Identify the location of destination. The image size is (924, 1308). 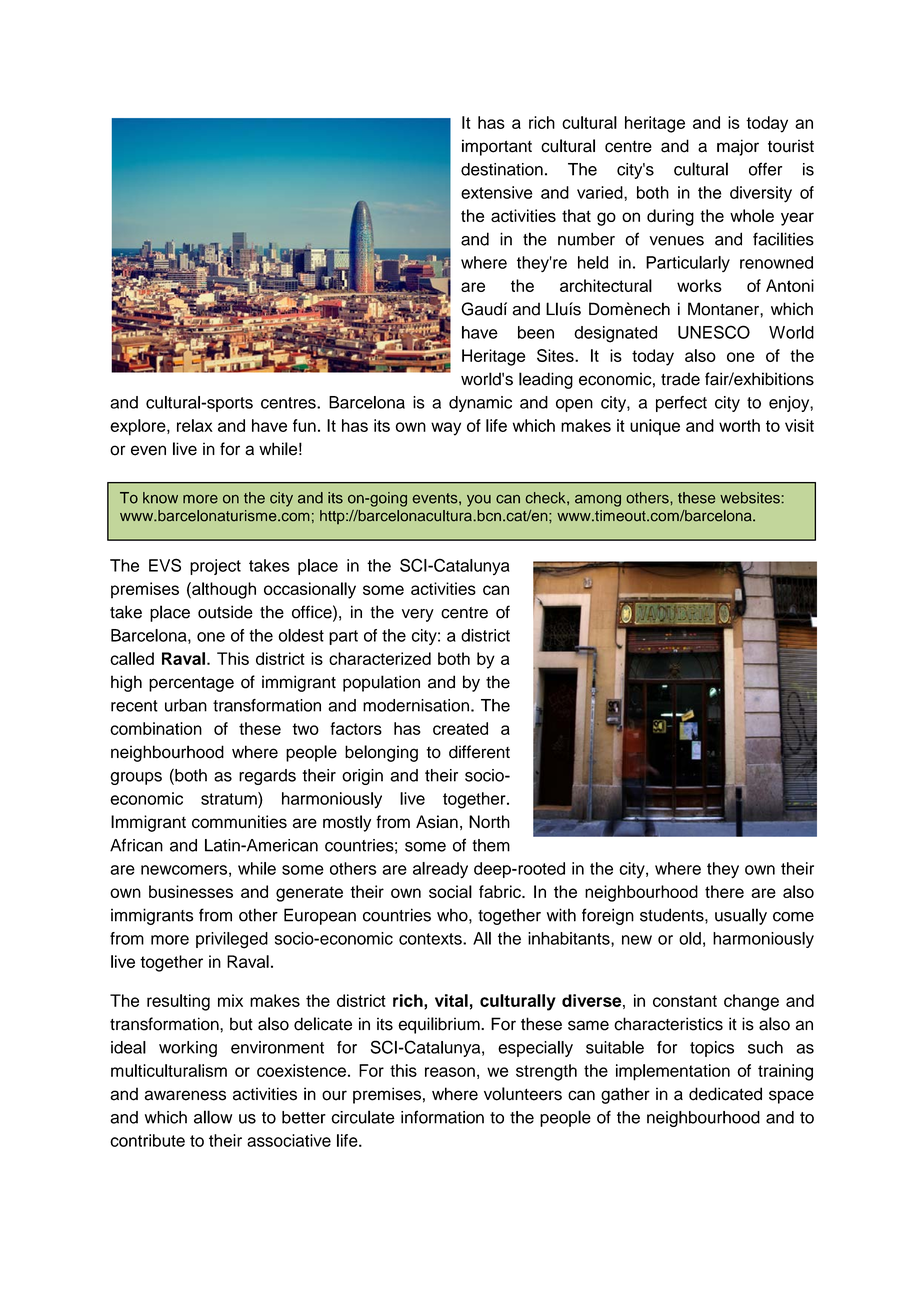
(502, 169).
